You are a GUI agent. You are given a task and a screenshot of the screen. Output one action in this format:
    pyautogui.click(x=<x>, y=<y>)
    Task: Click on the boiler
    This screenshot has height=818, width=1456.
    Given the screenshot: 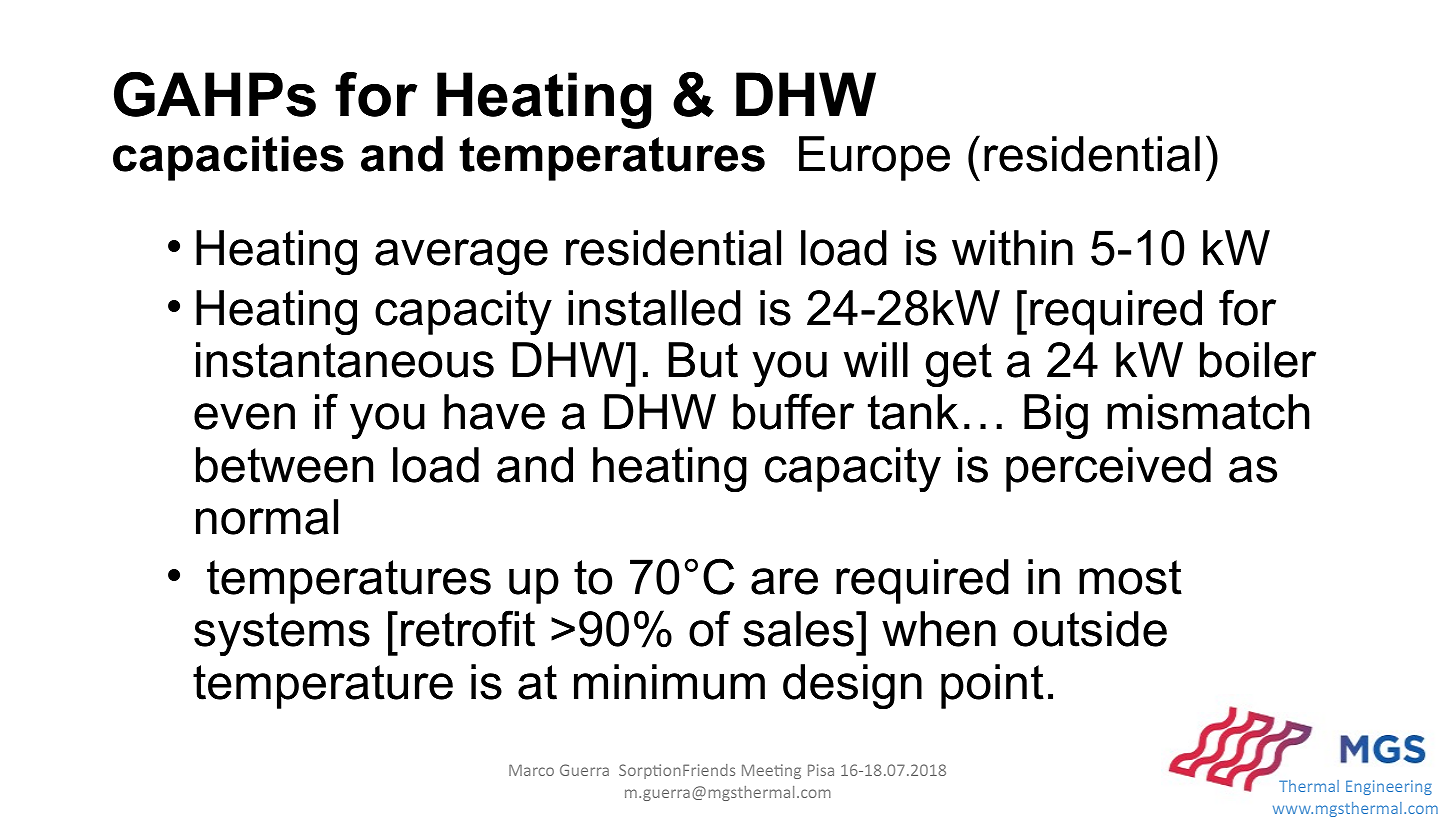 What is the action you would take?
    pyautogui.click(x=1258, y=360)
